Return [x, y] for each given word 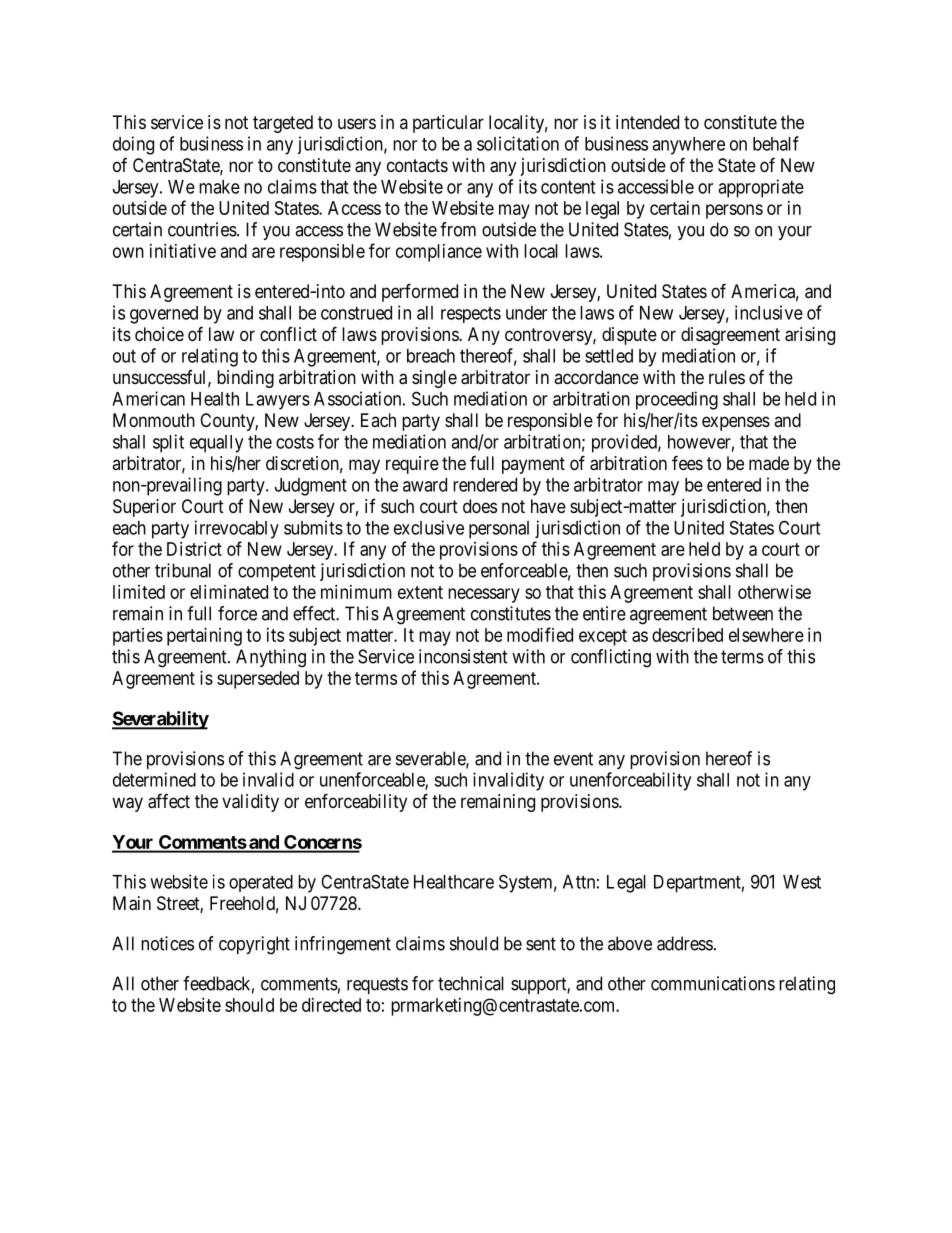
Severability [160, 720]
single [434, 379]
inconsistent [463, 656]
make [219, 187]
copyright [254, 945]
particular [448, 124]
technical [471, 983]
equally [216, 444]
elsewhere [766, 635]
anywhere [688, 146]
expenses [736, 423]
